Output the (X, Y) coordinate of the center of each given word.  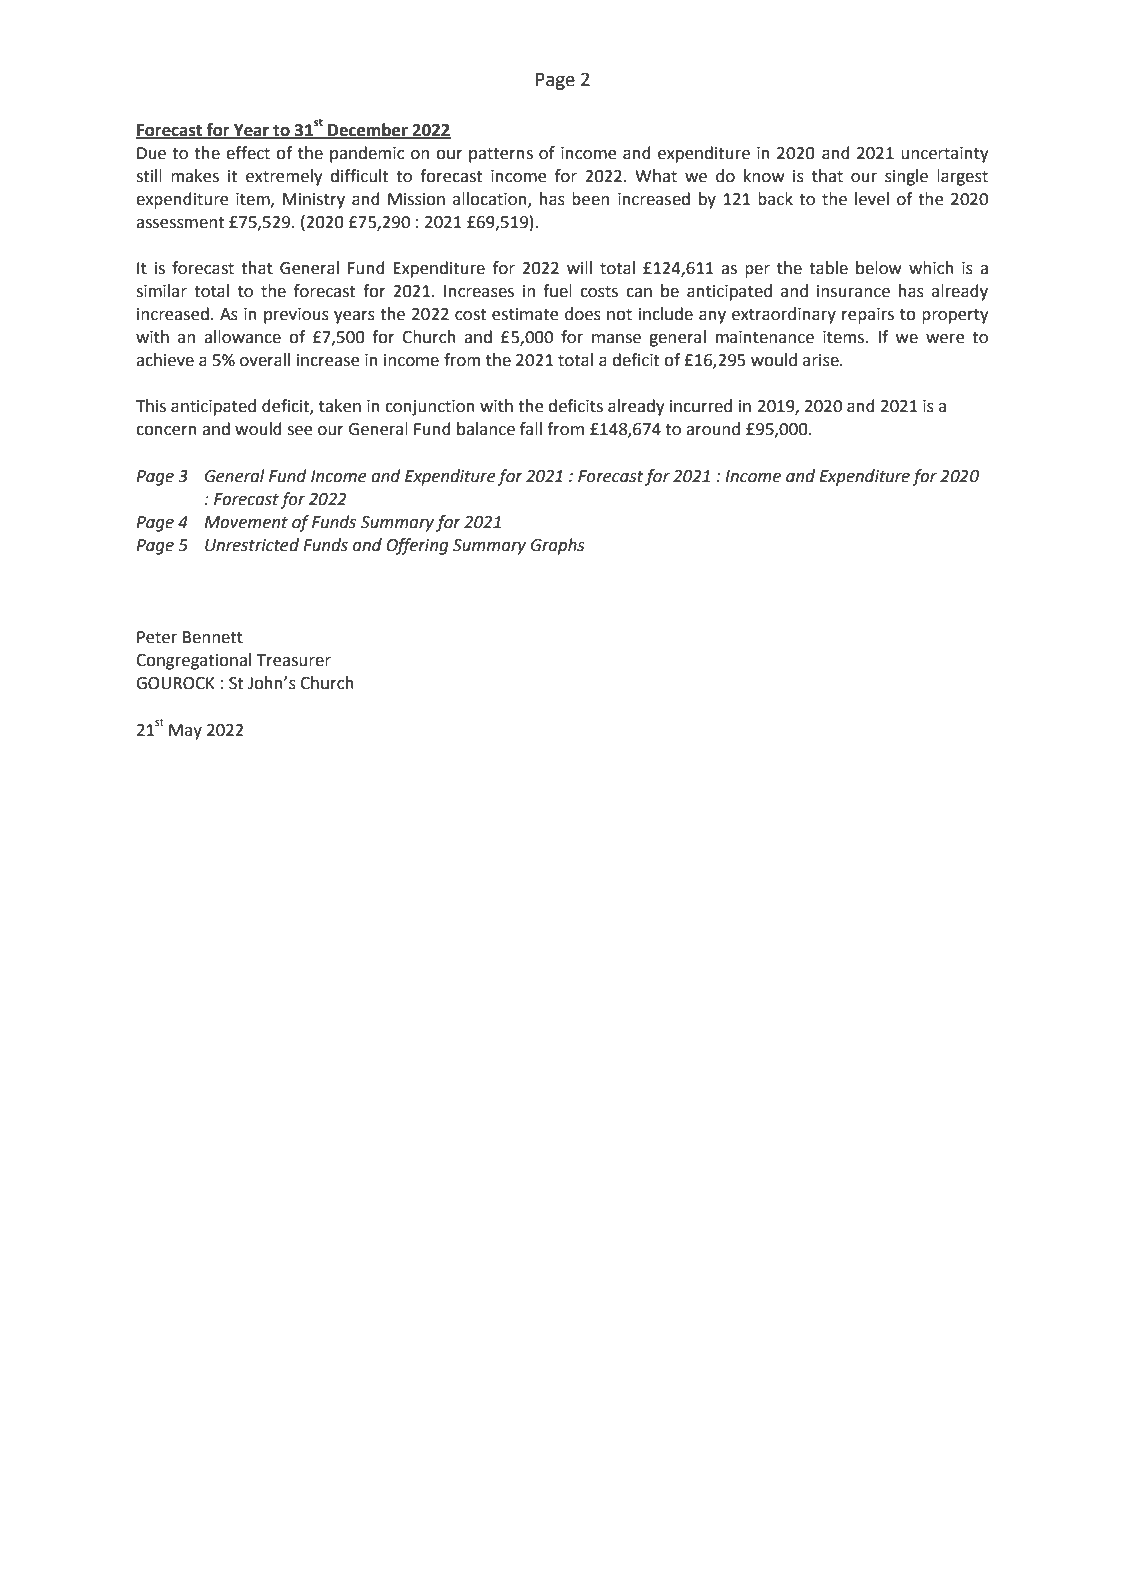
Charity (283, 1491)
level (872, 199)
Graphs (557, 546)
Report (760, 1468)
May (185, 732)
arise (822, 360)
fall (531, 429)
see (300, 431)
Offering (417, 546)
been (590, 199)
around (713, 429)
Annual (530, 1466)
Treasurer (294, 660)
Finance (700, 1467)
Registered (177, 1491)
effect (248, 153)
